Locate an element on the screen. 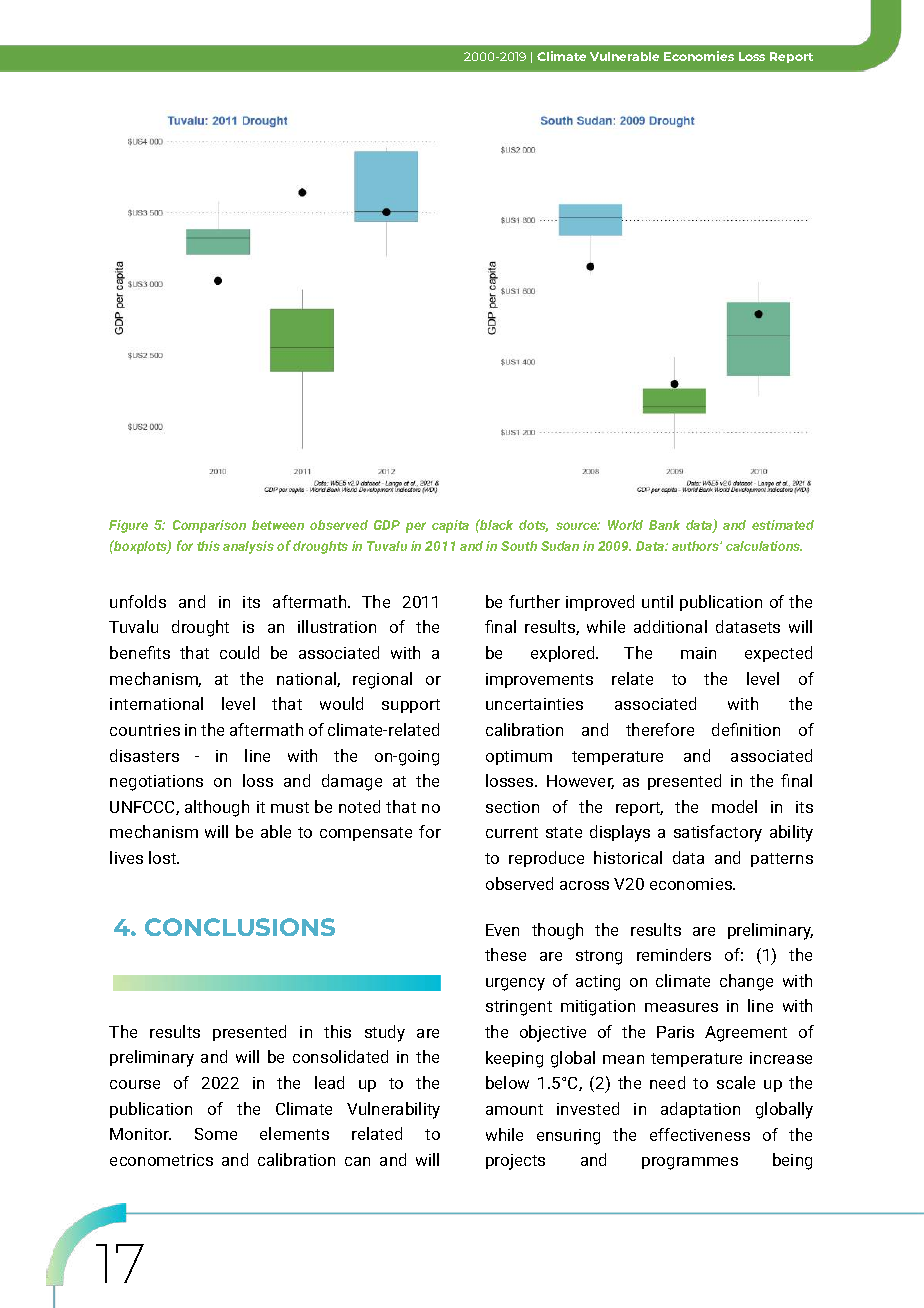 This screenshot has height=1308, width=924. effectiveness is located at coordinates (700, 1134).
